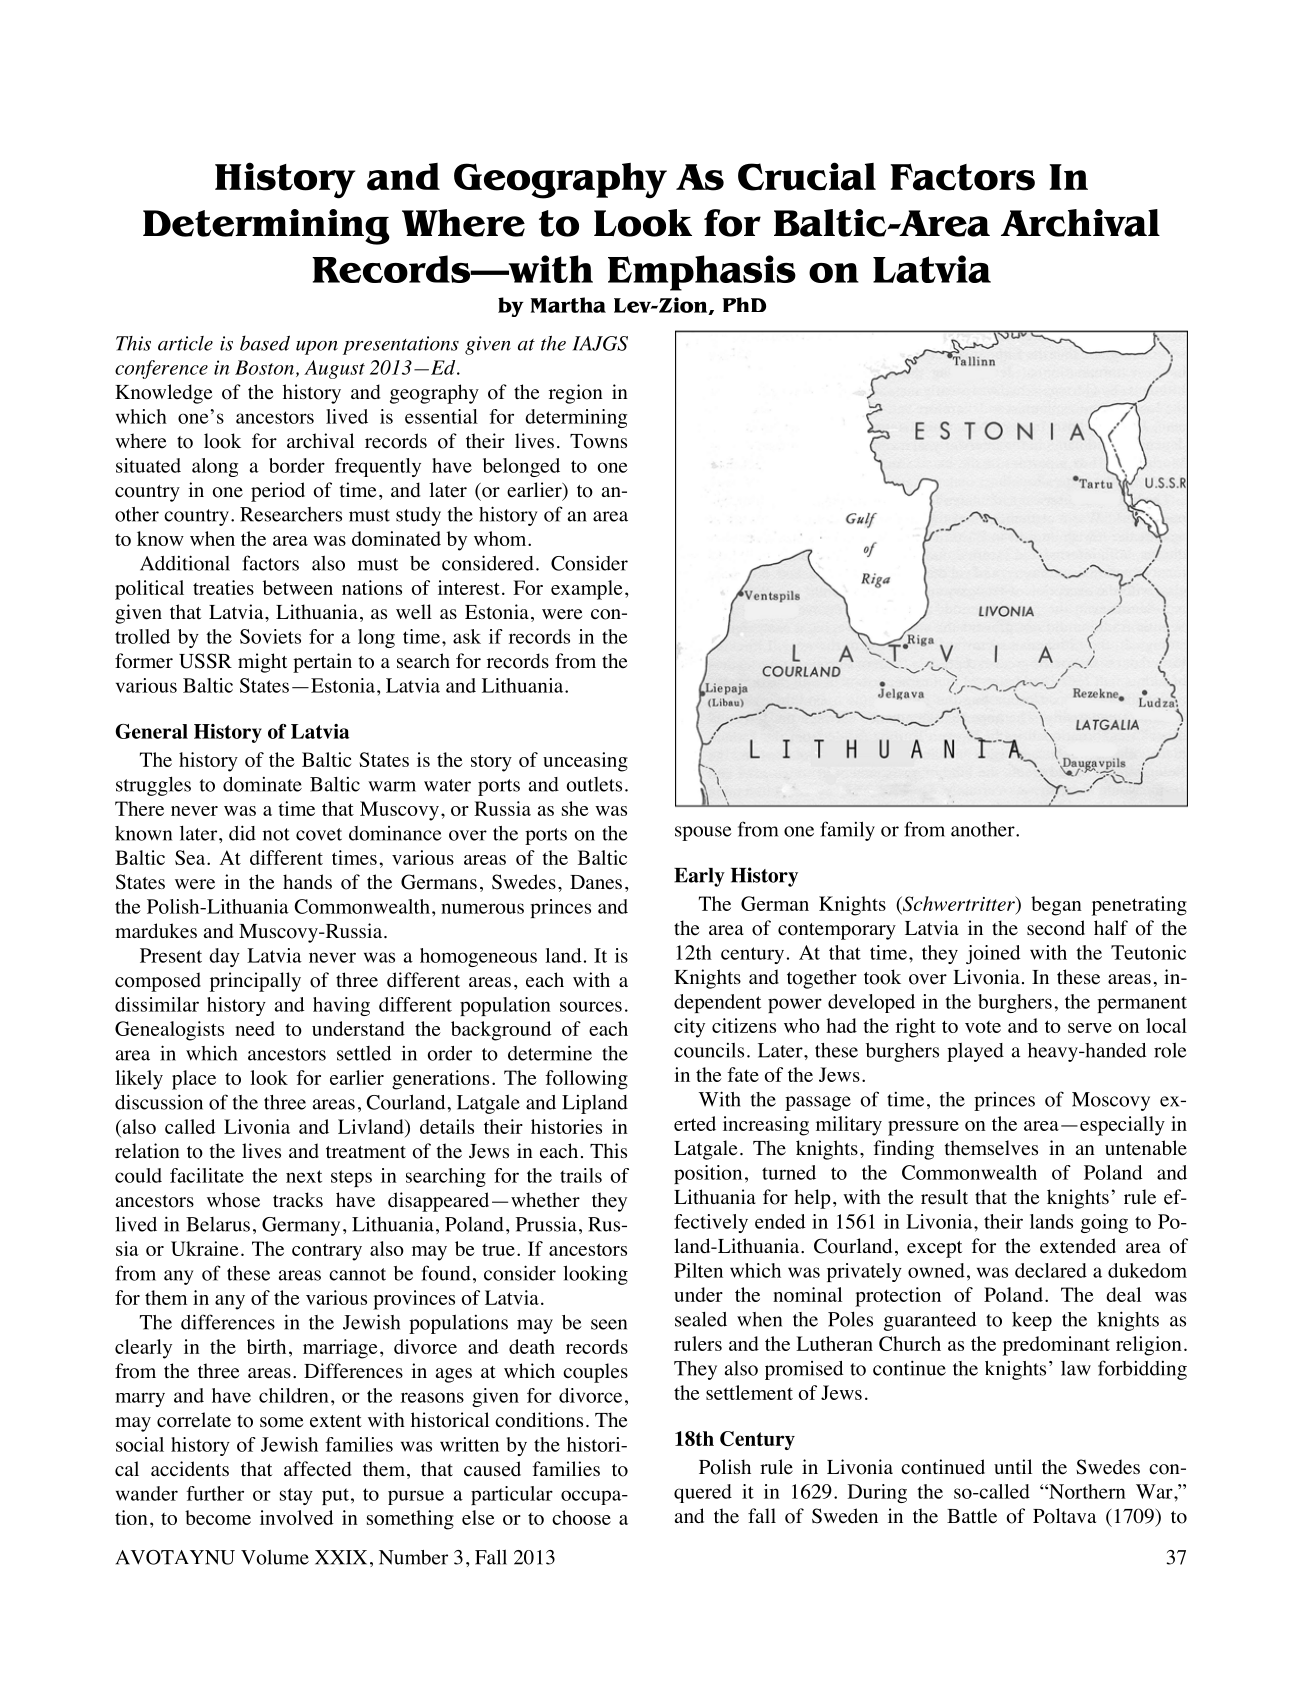  What do you see at coordinates (265, 343) in the screenshot?
I see `based` at bounding box center [265, 343].
